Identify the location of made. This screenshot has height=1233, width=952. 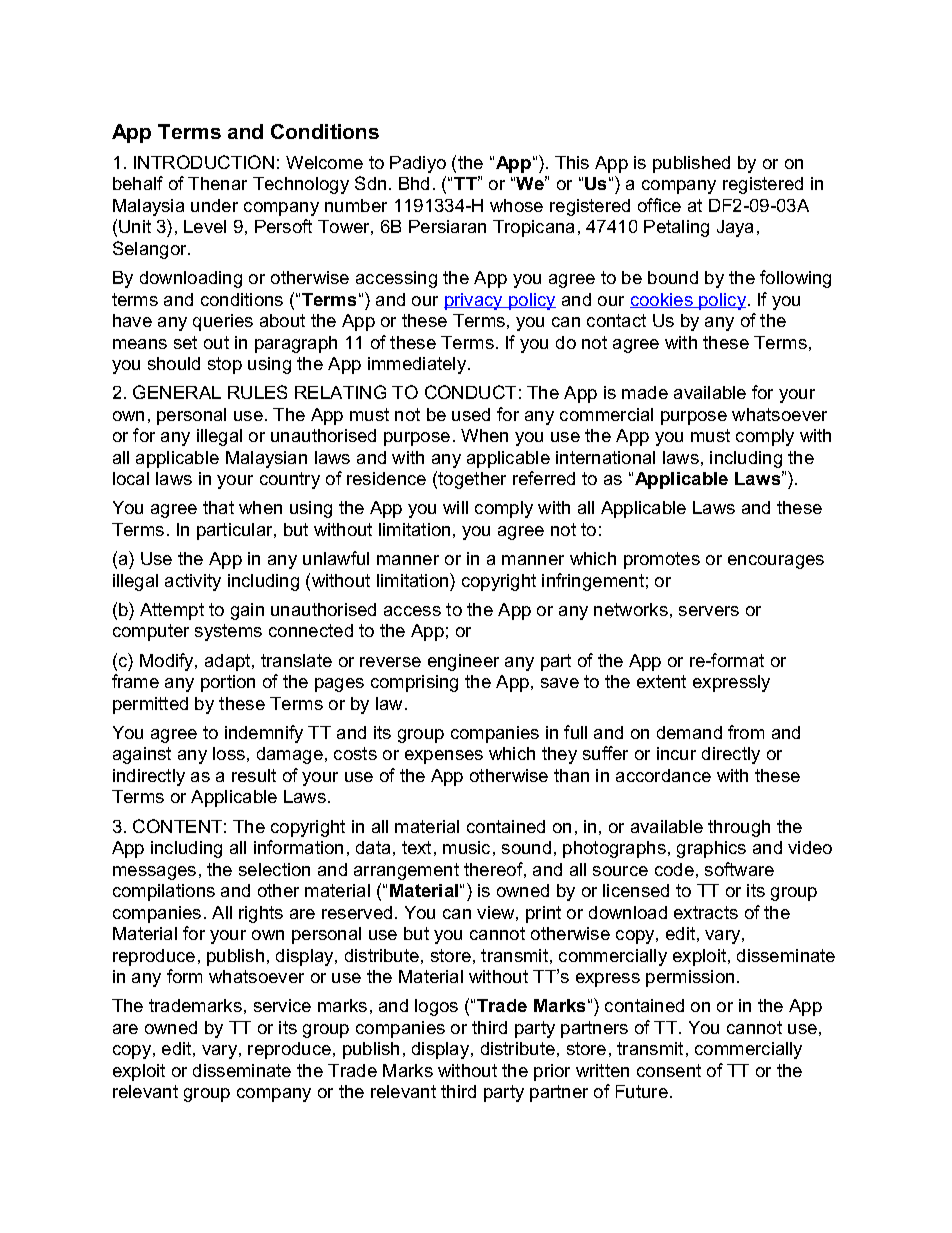
(645, 392).
